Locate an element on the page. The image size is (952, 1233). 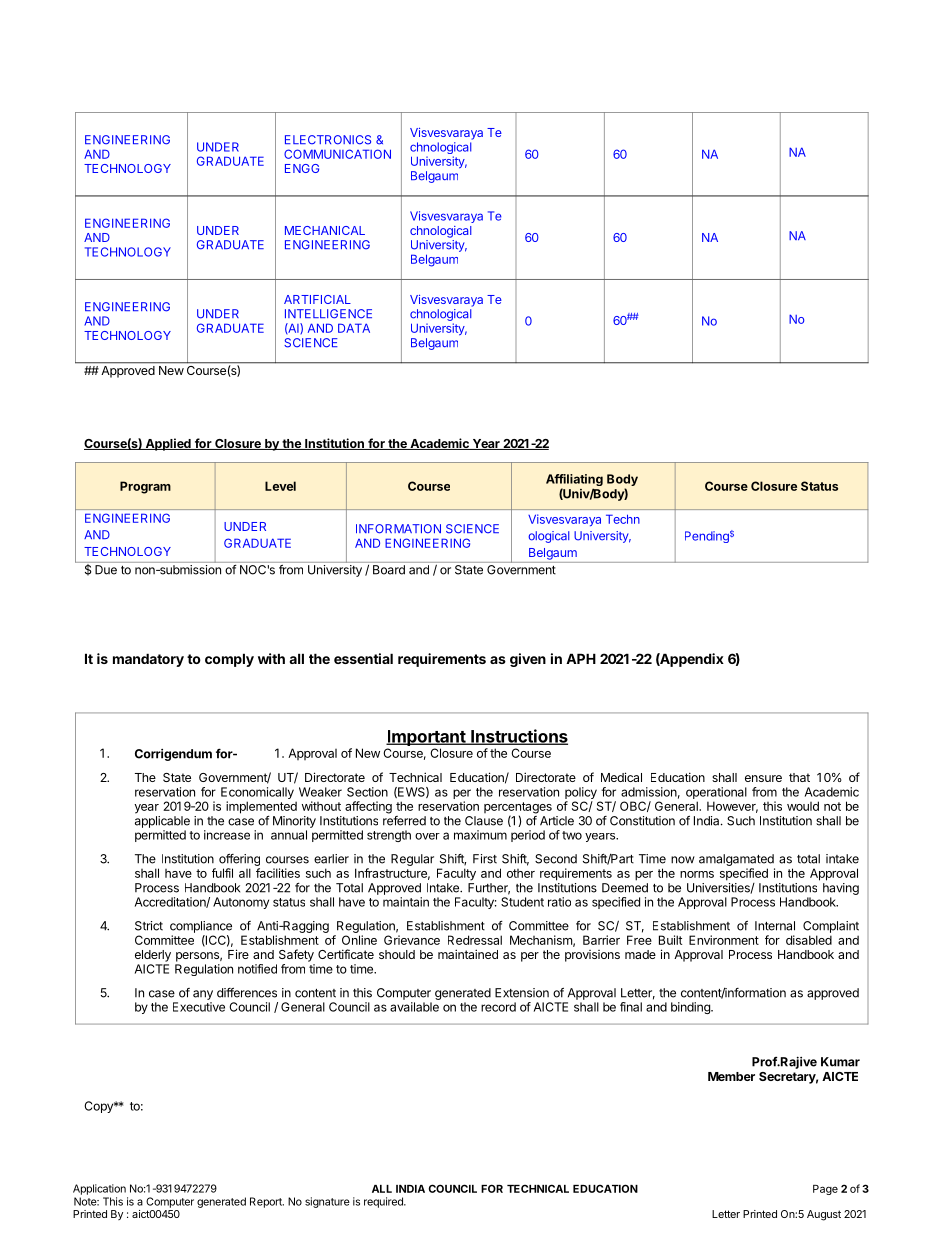
mandatory is located at coordinates (148, 660).
